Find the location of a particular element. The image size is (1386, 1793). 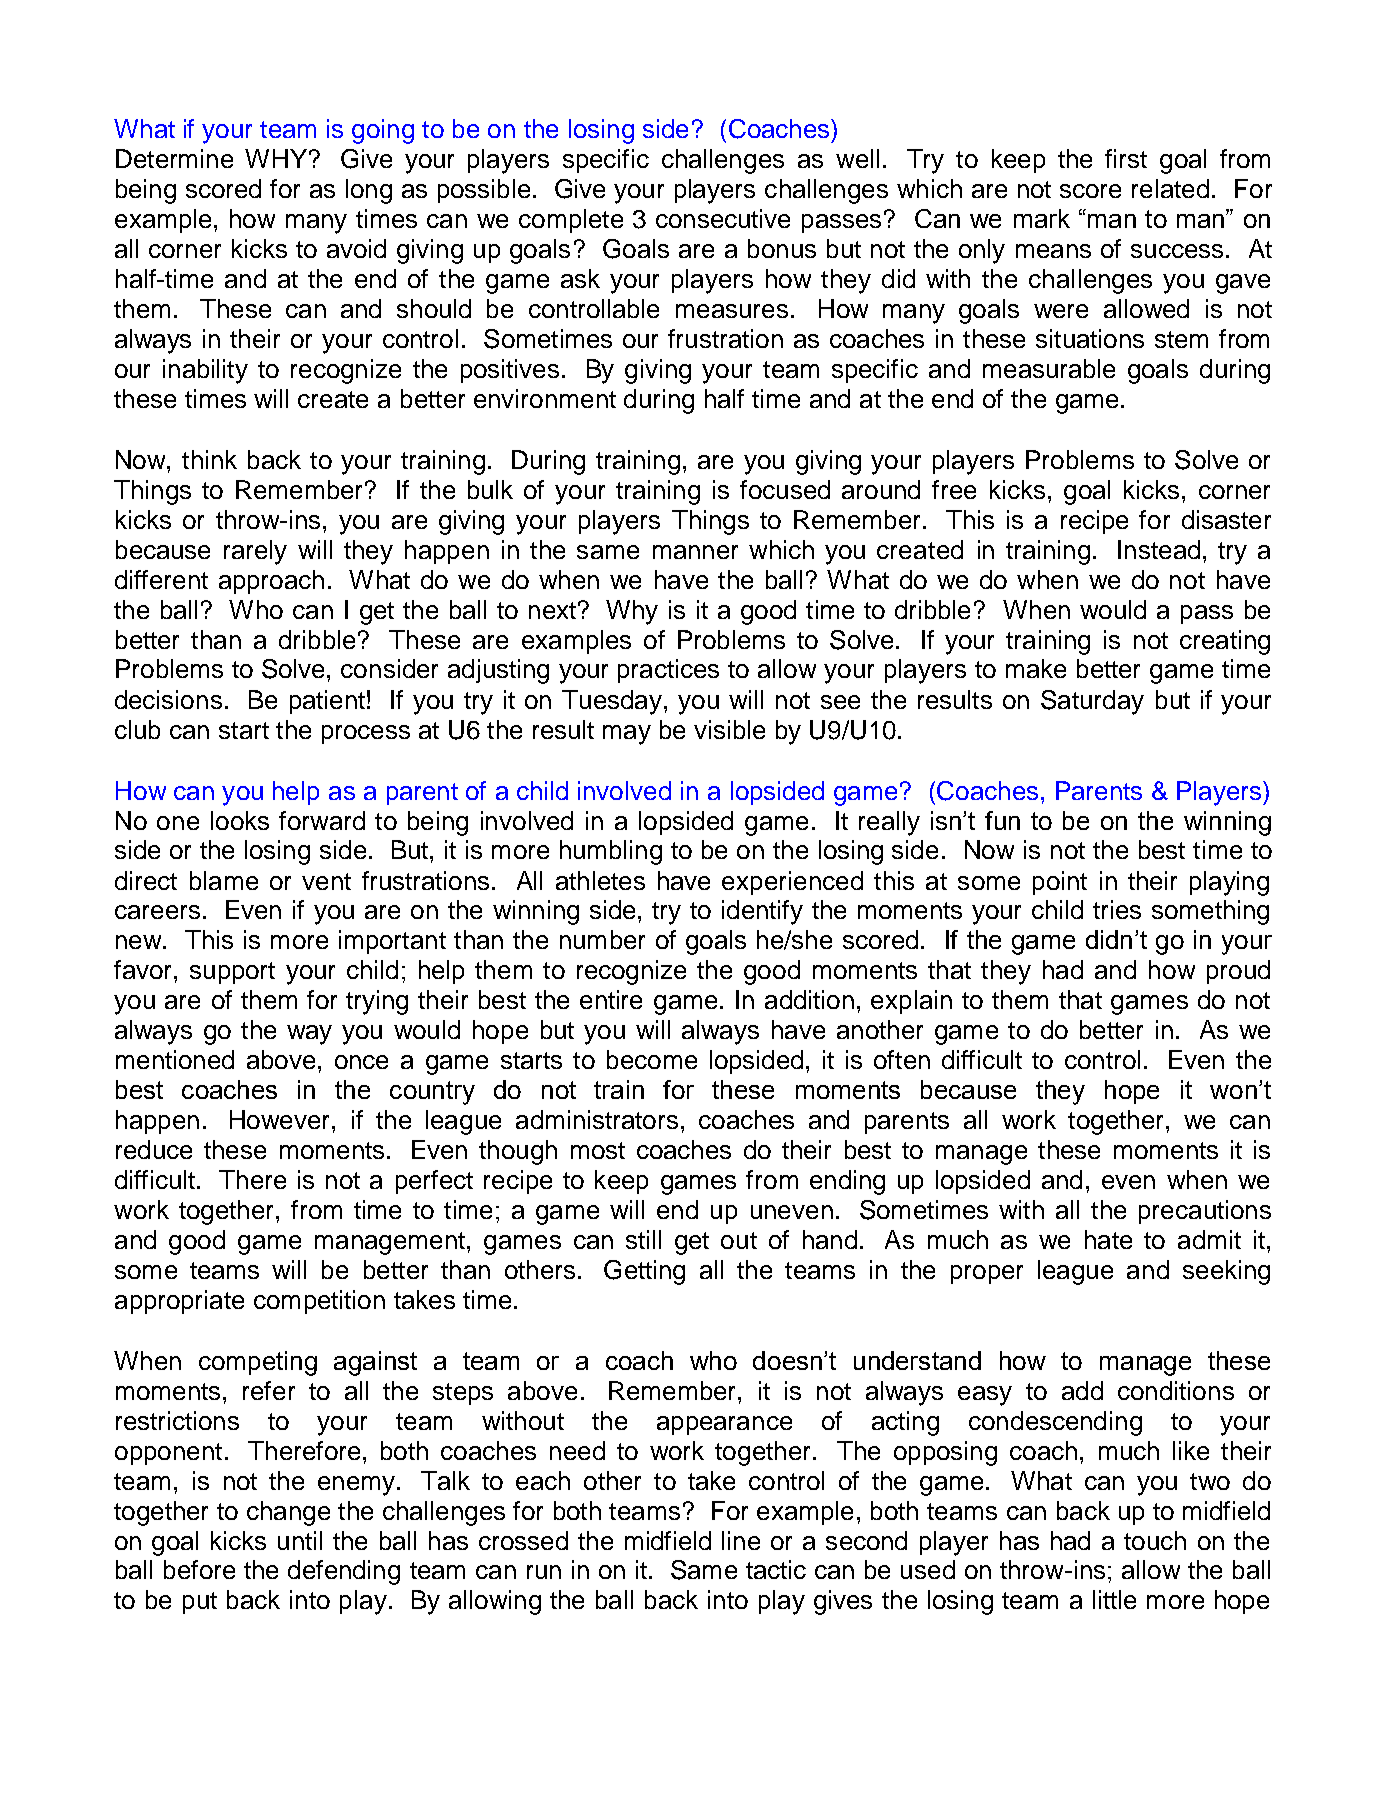

consecutive is located at coordinates (723, 218).
